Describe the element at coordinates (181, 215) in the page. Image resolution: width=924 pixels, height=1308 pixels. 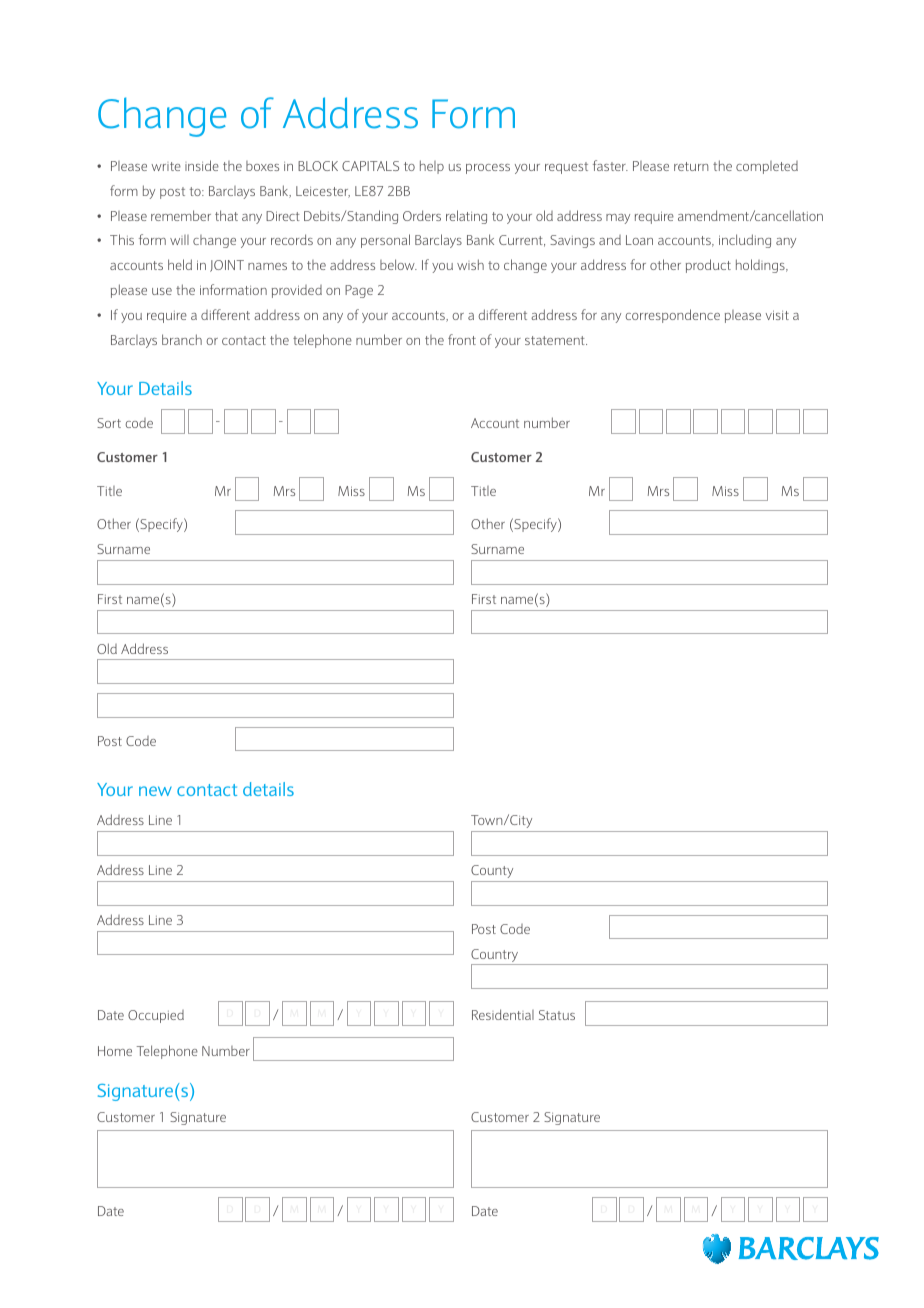
I see `remember` at that location.
